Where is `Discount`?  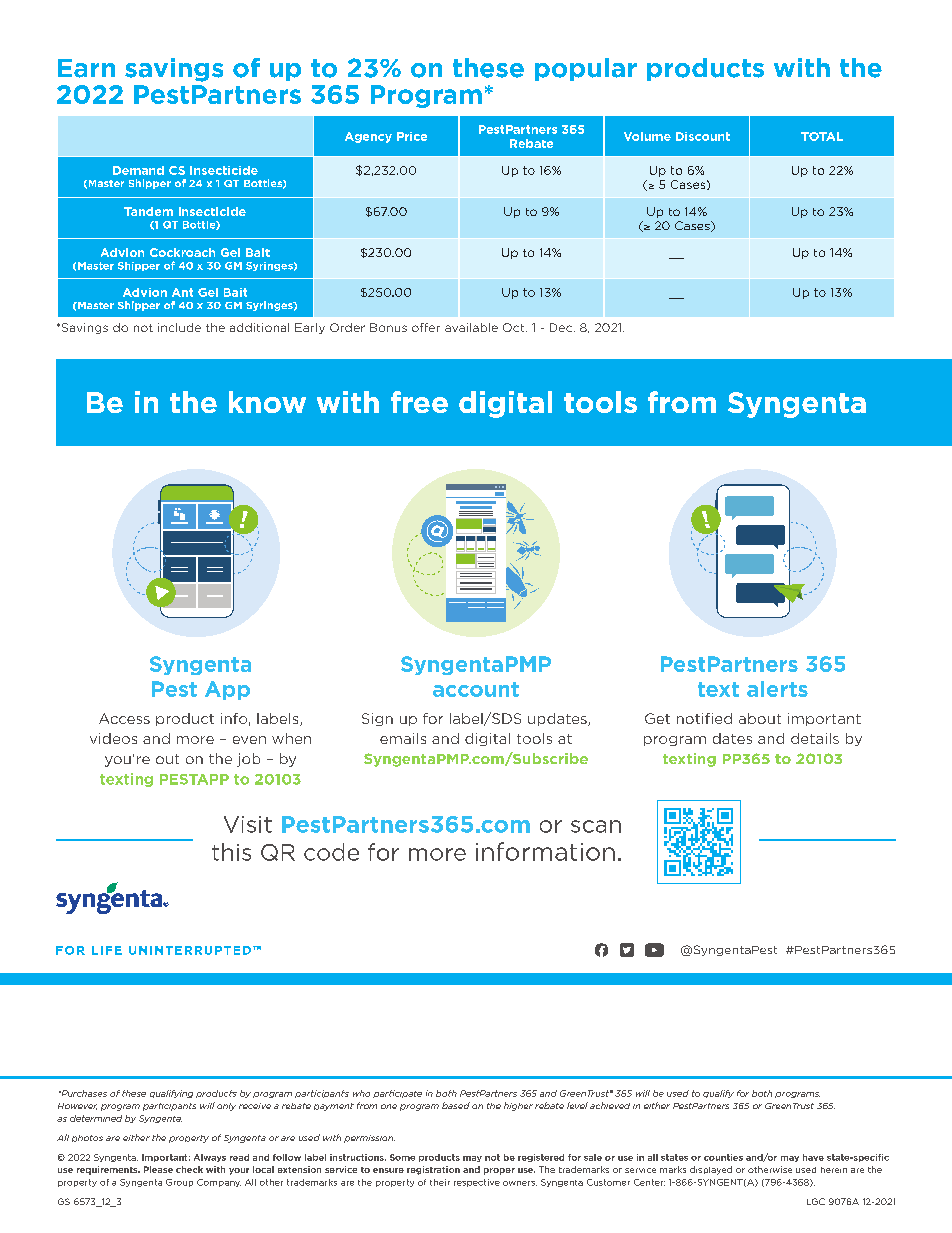
Discount is located at coordinates (703, 136).
